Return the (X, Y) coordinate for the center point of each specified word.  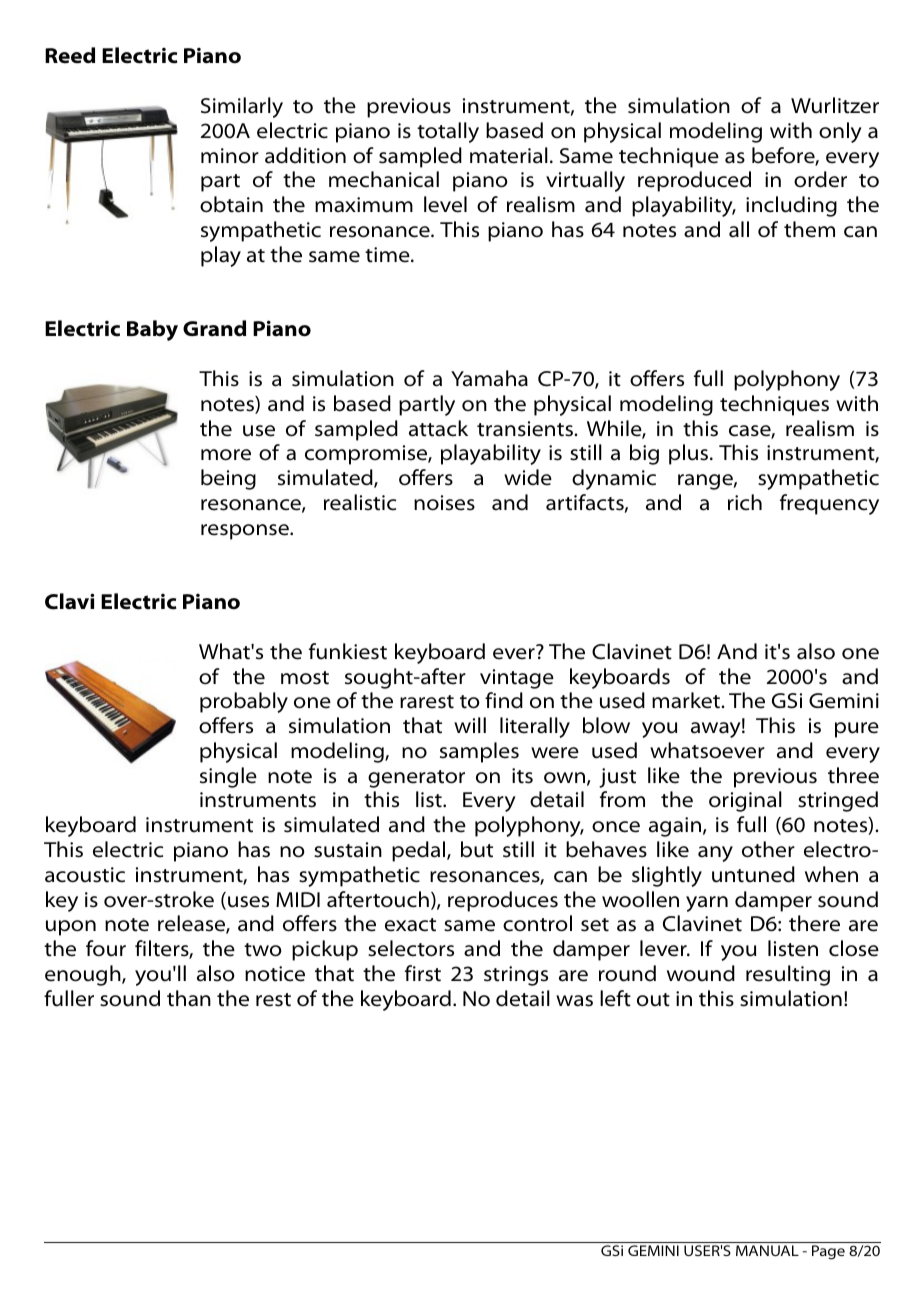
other (768, 849)
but (477, 849)
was (574, 1001)
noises (444, 503)
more (226, 455)
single (228, 777)
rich (745, 502)
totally (448, 132)
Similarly (242, 107)
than (189, 998)
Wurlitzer (835, 105)
